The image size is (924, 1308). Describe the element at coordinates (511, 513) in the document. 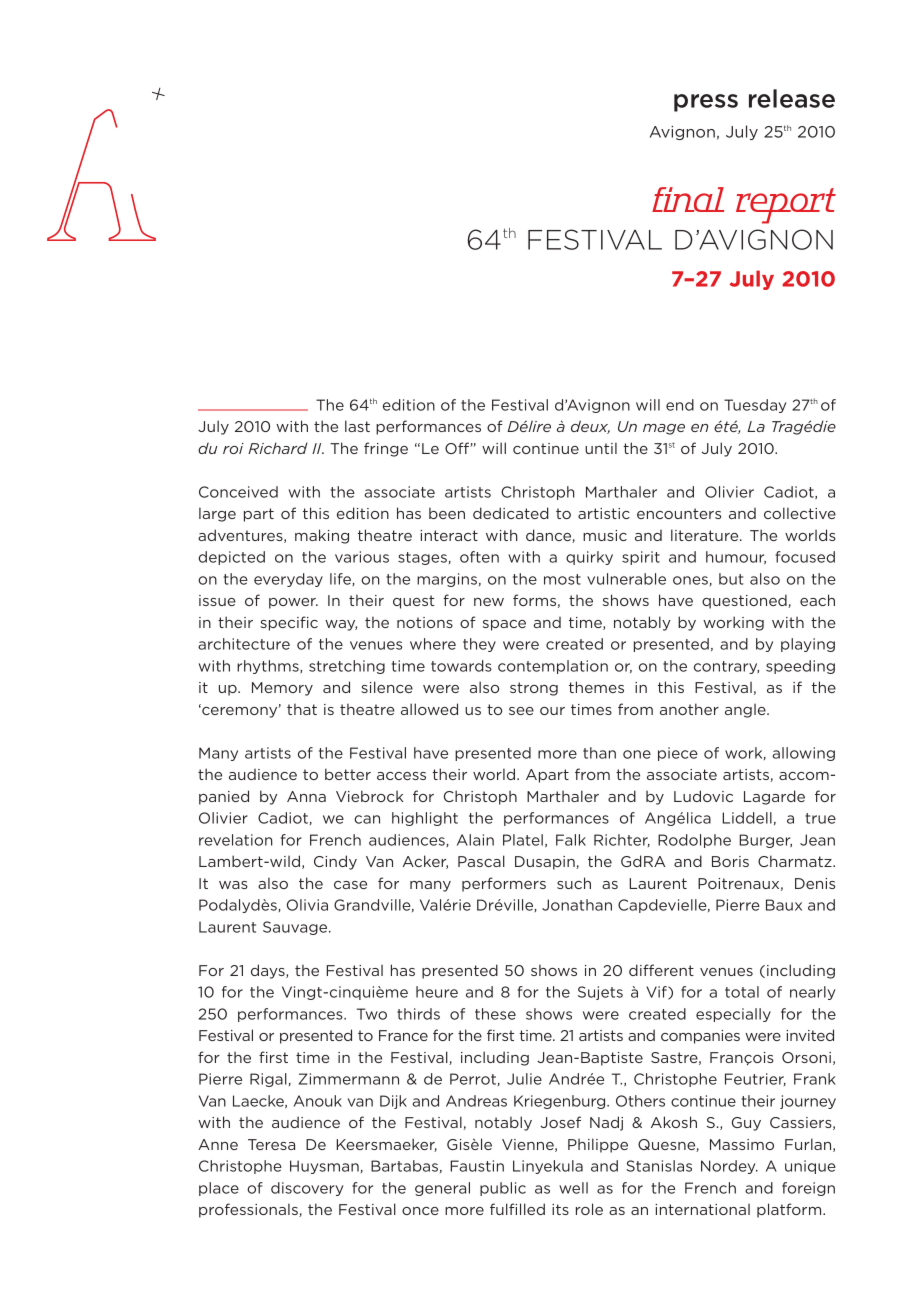

I see `dedicated` at that location.
